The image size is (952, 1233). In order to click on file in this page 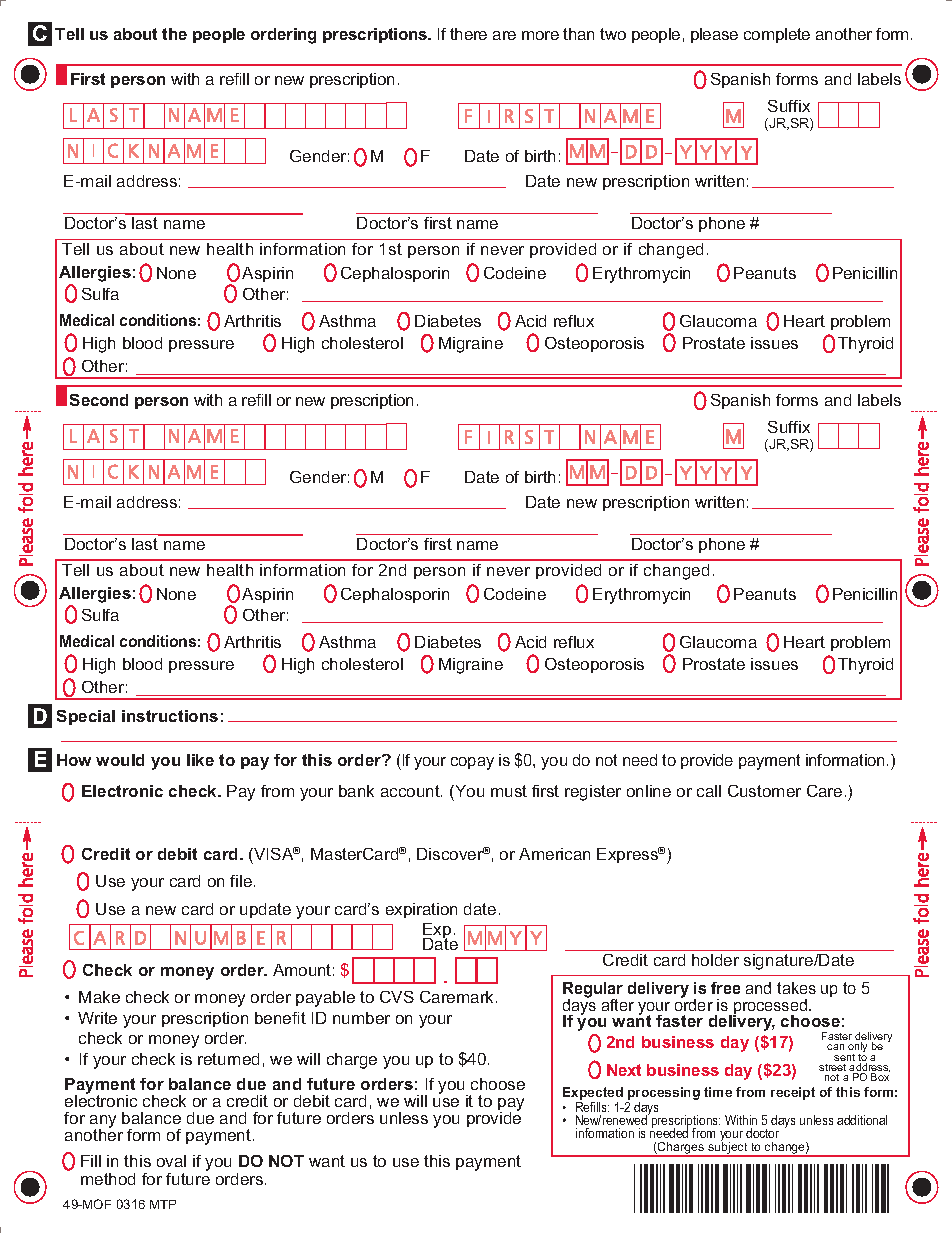, I will do `click(242, 881)`.
